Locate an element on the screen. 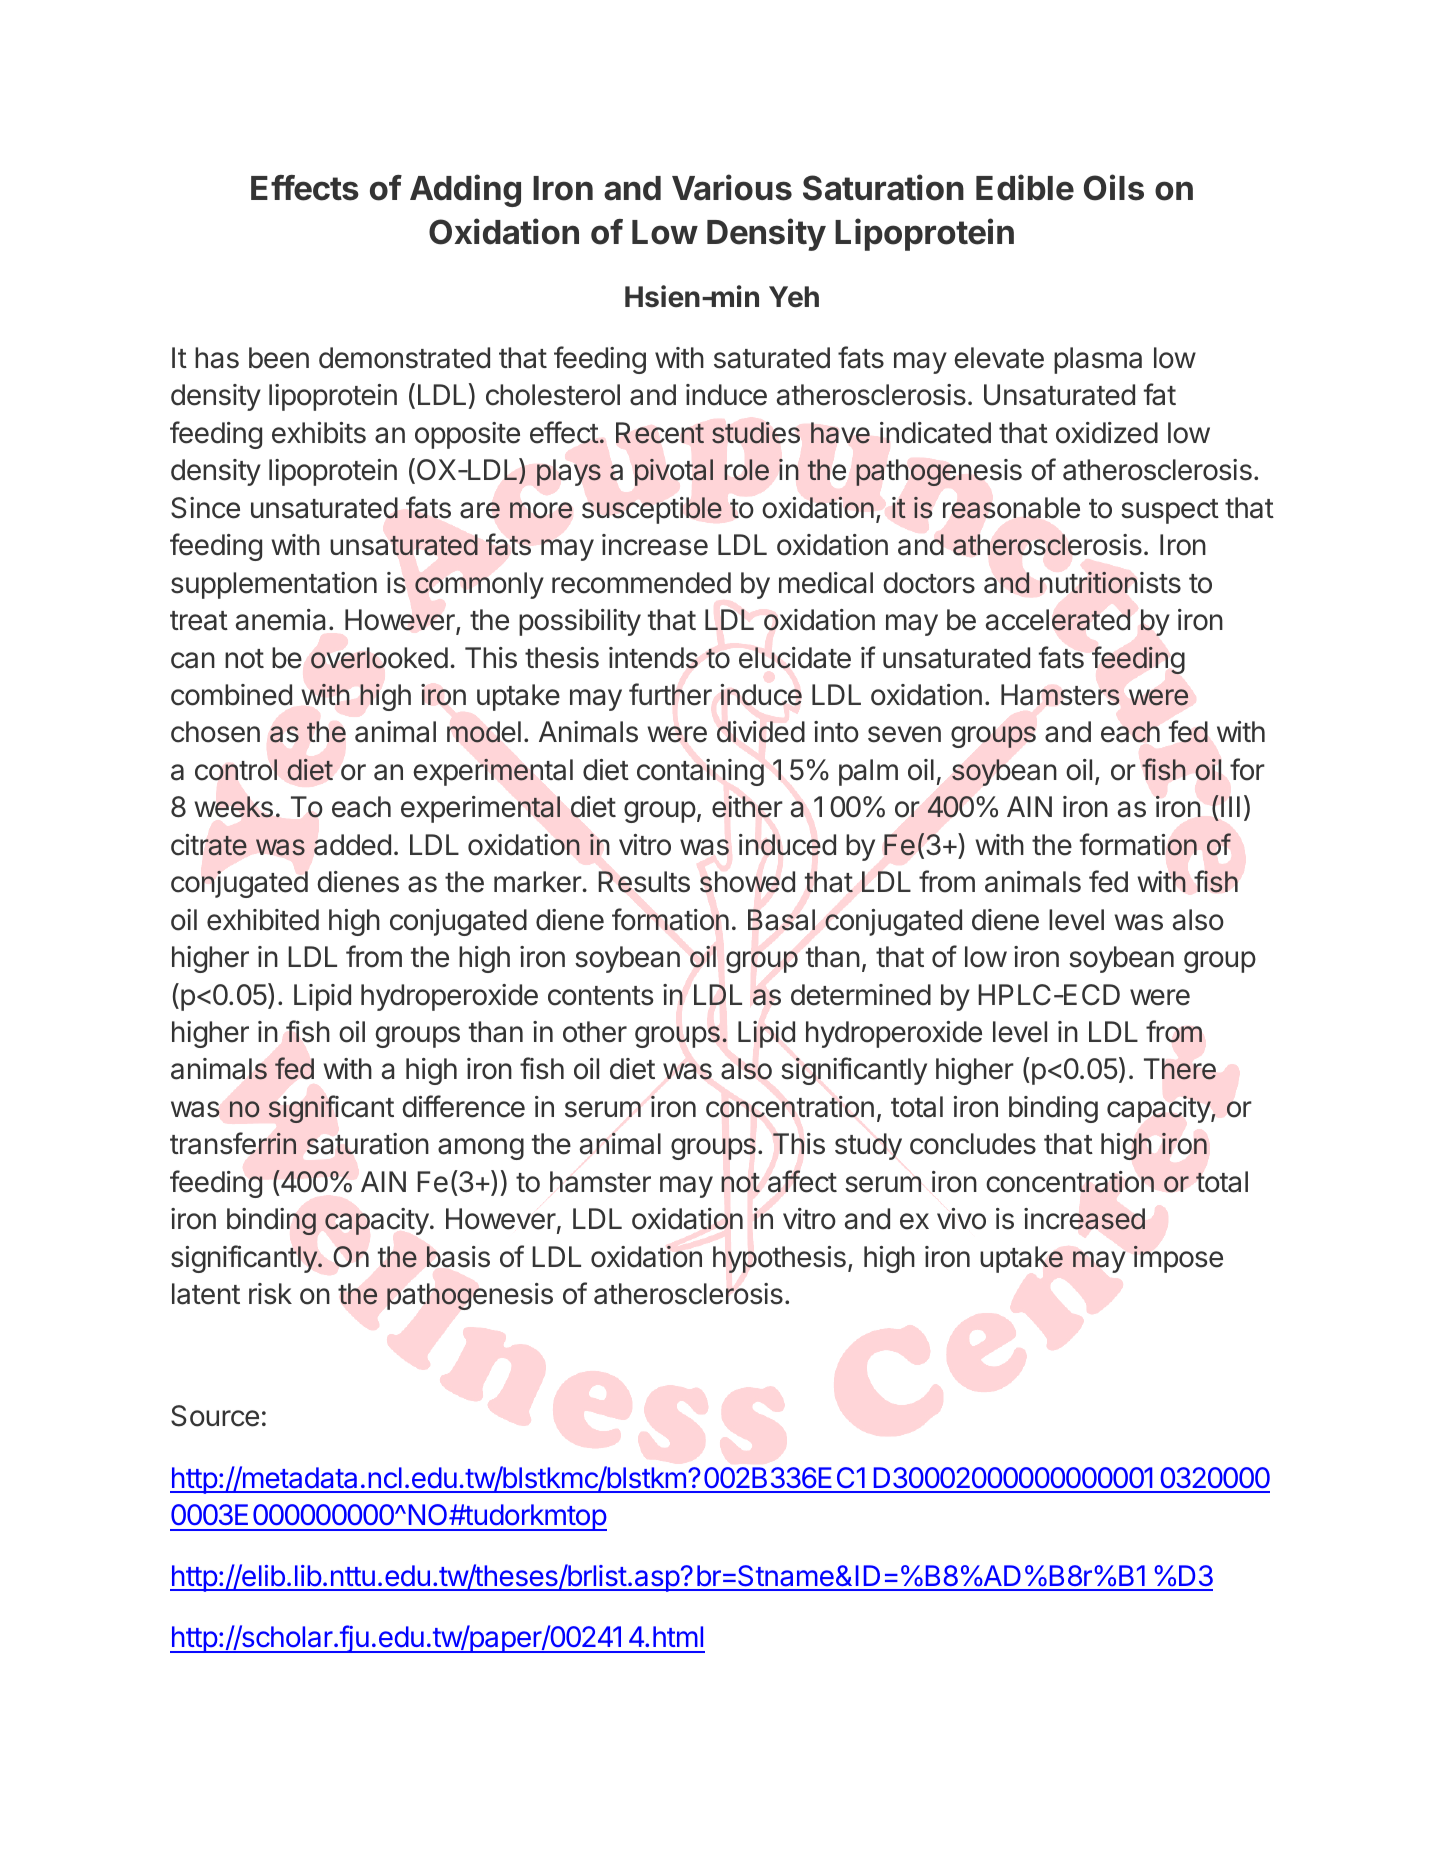 The width and height of the screenshot is (1444, 1869). There is located at coordinates (1180, 1069).
